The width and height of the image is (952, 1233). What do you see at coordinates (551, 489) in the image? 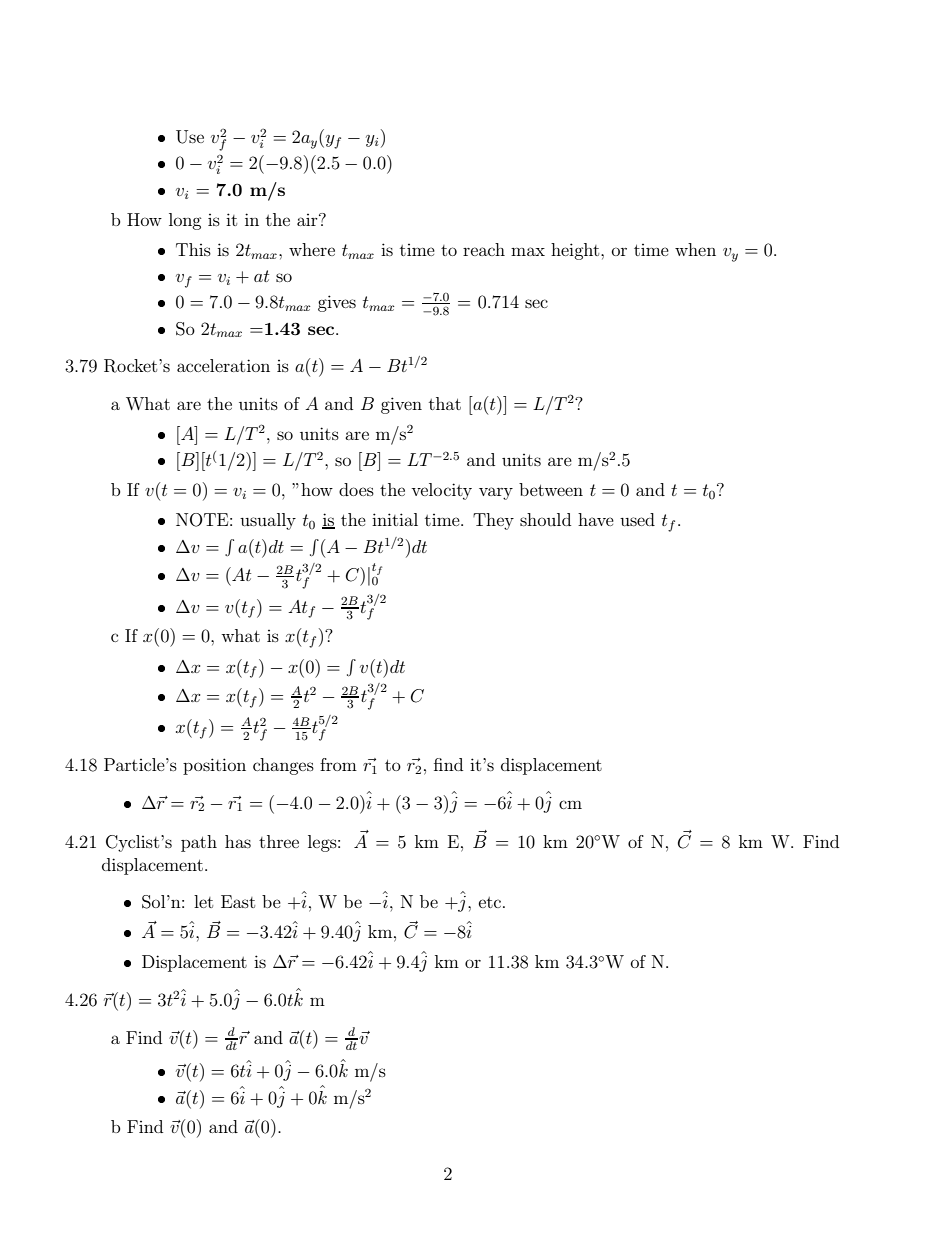
I see `between` at bounding box center [551, 489].
